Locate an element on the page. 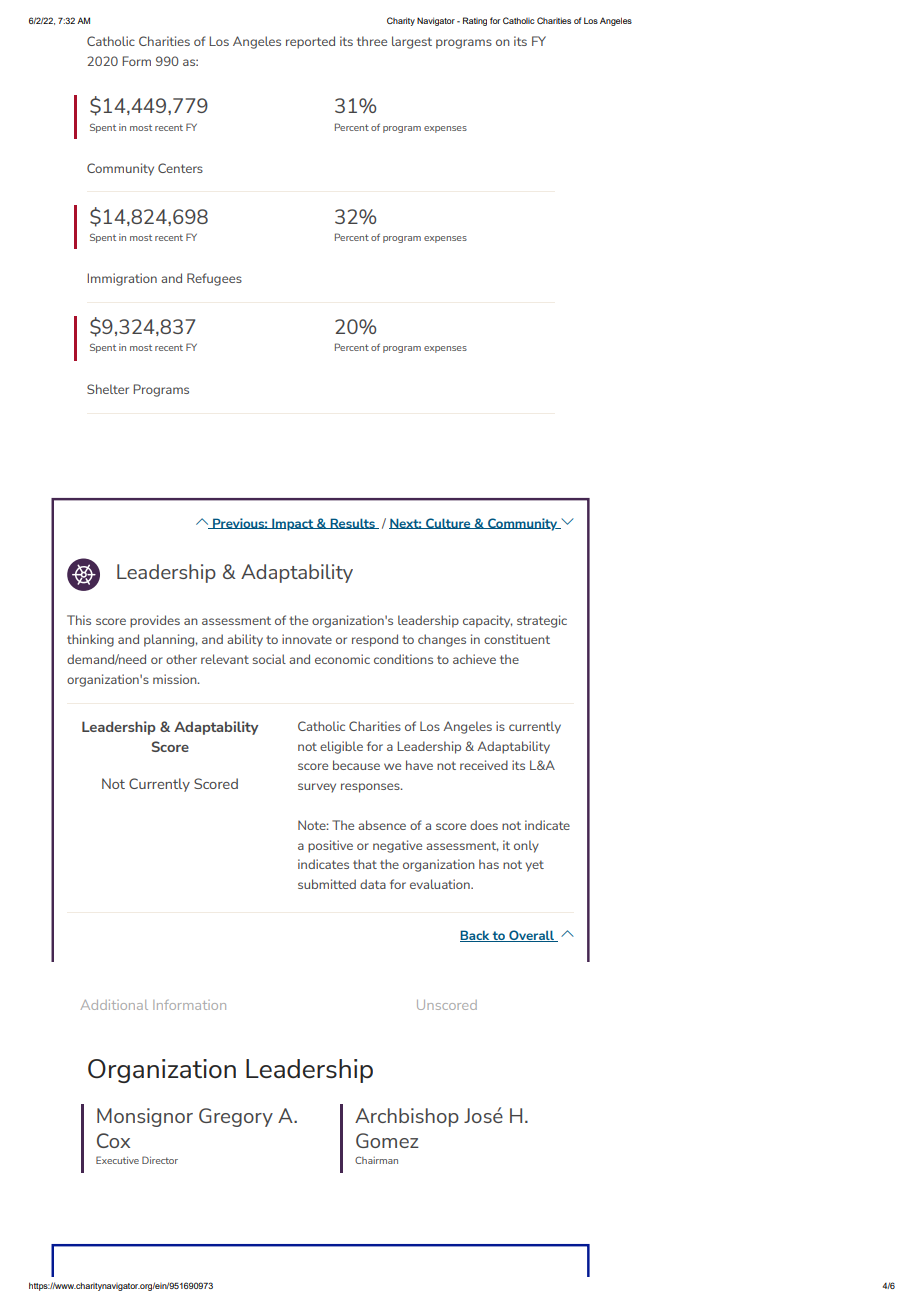 The width and height of the page is (924, 1308). Rating is located at coordinates (475, 21).
